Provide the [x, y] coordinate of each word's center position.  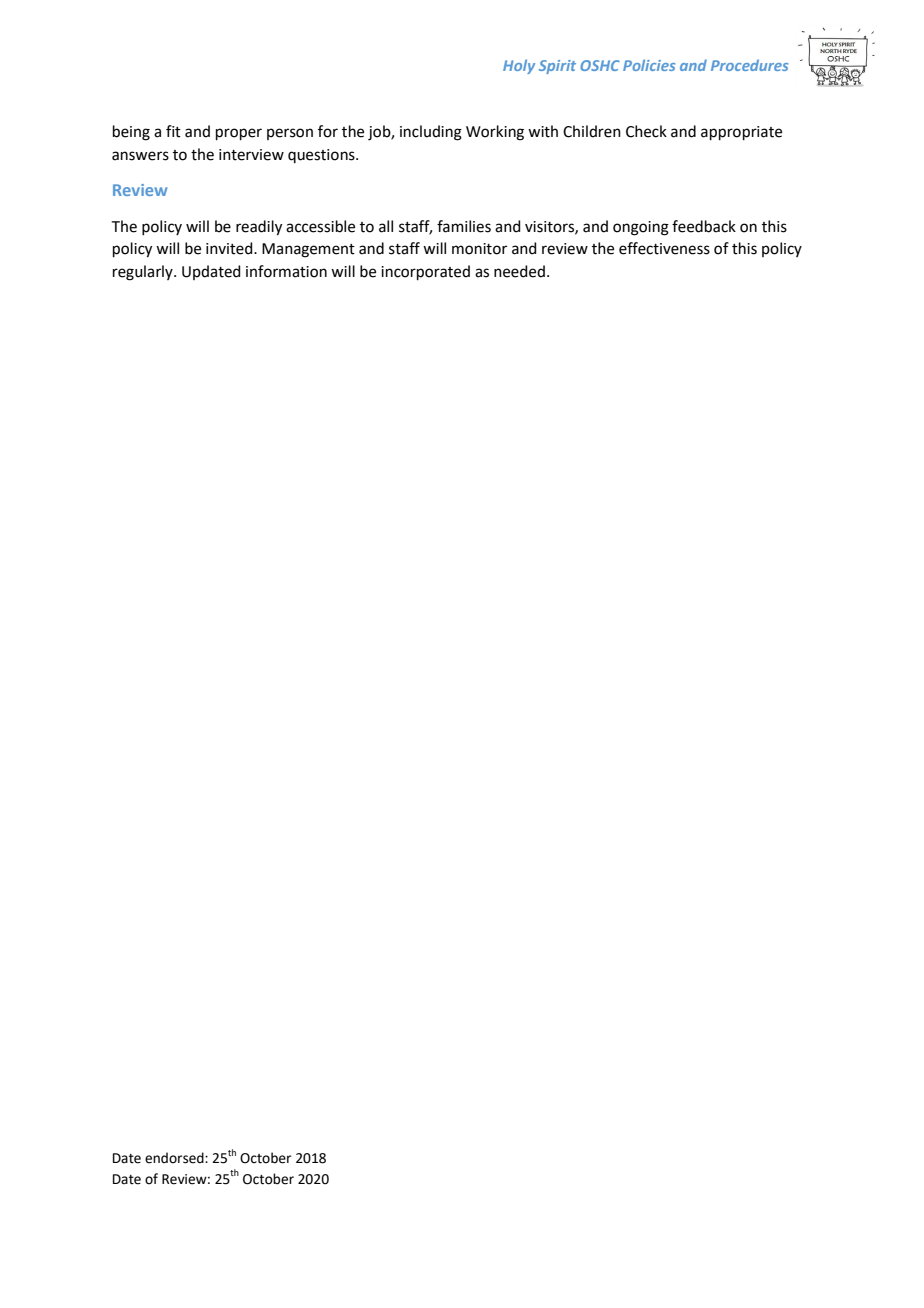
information [286, 271]
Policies [649, 65]
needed [519, 271]
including [431, 133]
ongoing [641, 228]
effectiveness [664, 248]
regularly [144, 273]
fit [173, 131]
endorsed [175, 1158]
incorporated [425, 272]
